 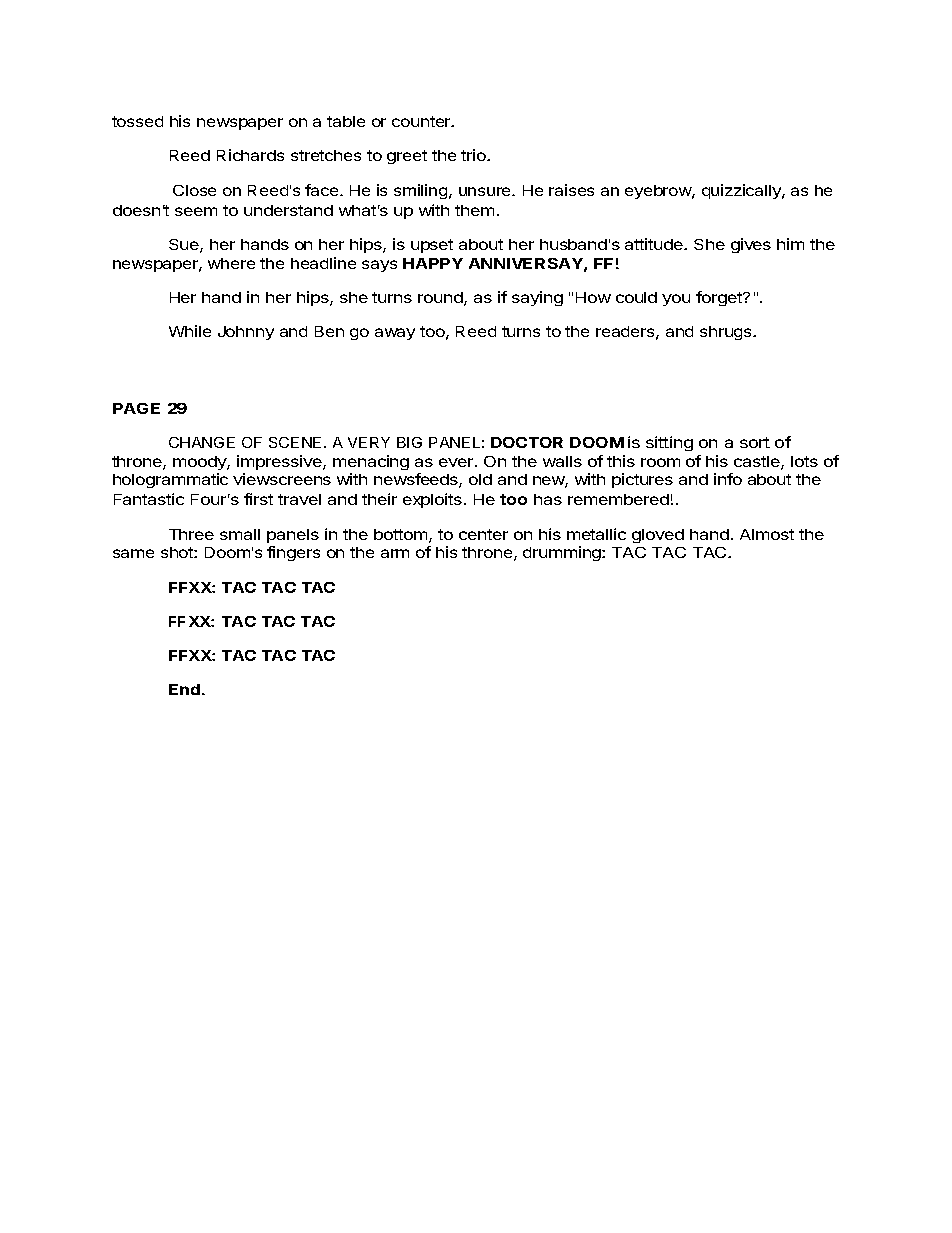 What do you see at coordinates (571, 190) in the screenshot?
I see `raises` at bounding box center [571, 190].
